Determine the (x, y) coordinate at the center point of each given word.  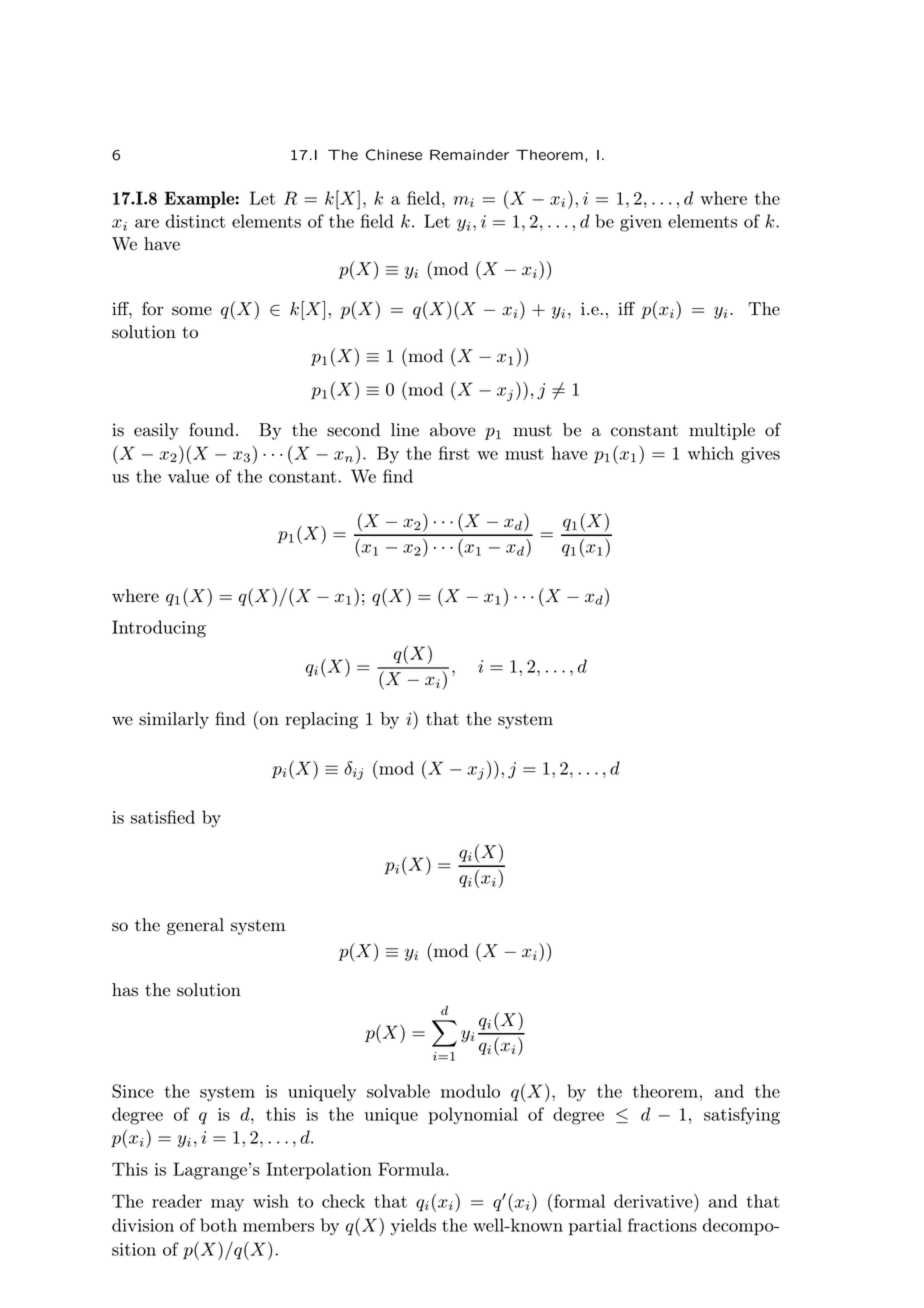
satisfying (742, 1116)
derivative (654, 1200)
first (454, 453)
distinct (195, 221)
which (711, 453)
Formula (412, 1169)
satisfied (163, 817)
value (188, 476)
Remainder (469, 154)
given (641, 223)
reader (177, 1201)
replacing (321, 720)
